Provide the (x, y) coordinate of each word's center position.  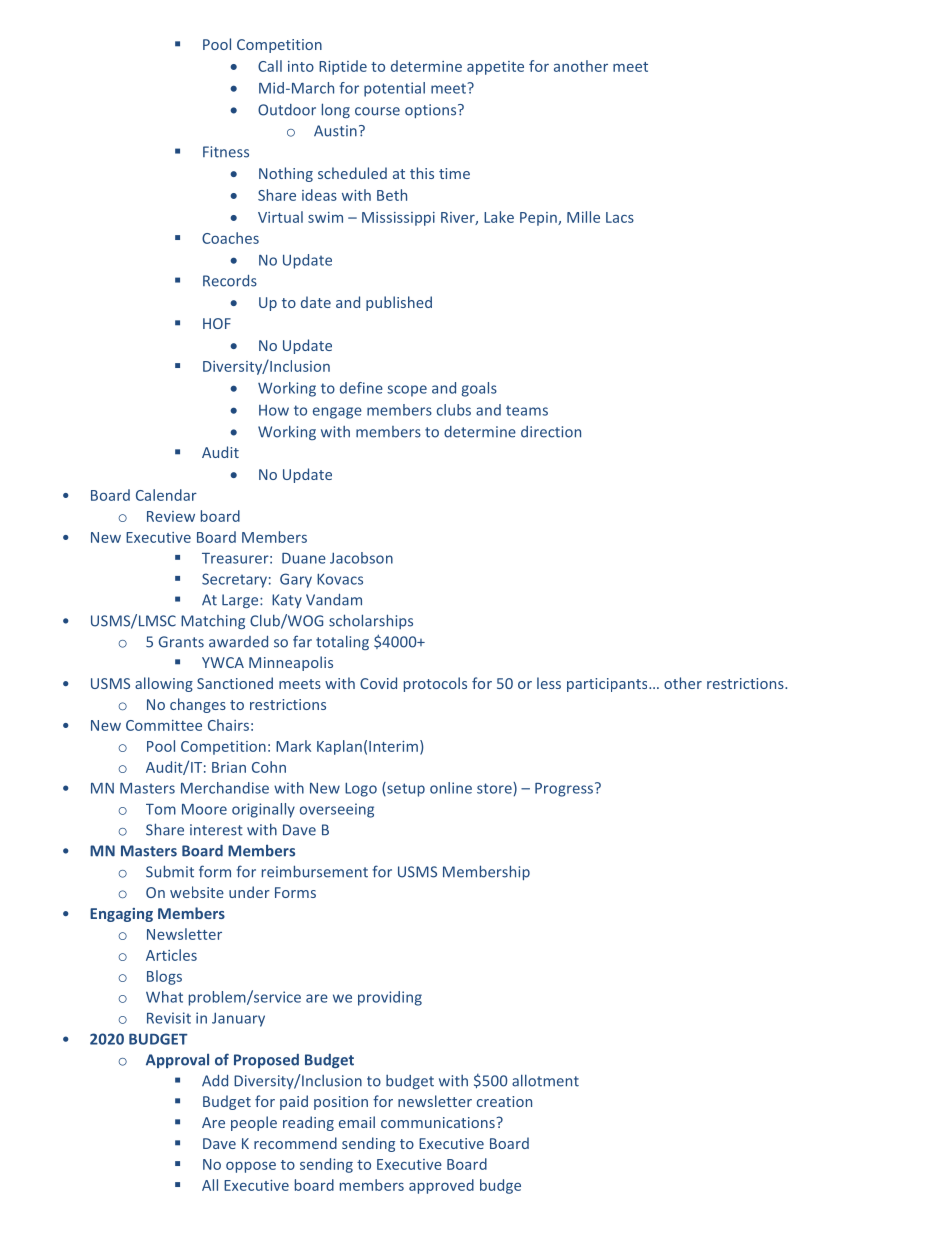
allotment (545, 1080)
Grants (181, 642)
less (549, 683)
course (377, 111)
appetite (495, 68)
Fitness (226, 152)
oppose (251, 1167)
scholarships (371, 621)
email (357, 1122)
